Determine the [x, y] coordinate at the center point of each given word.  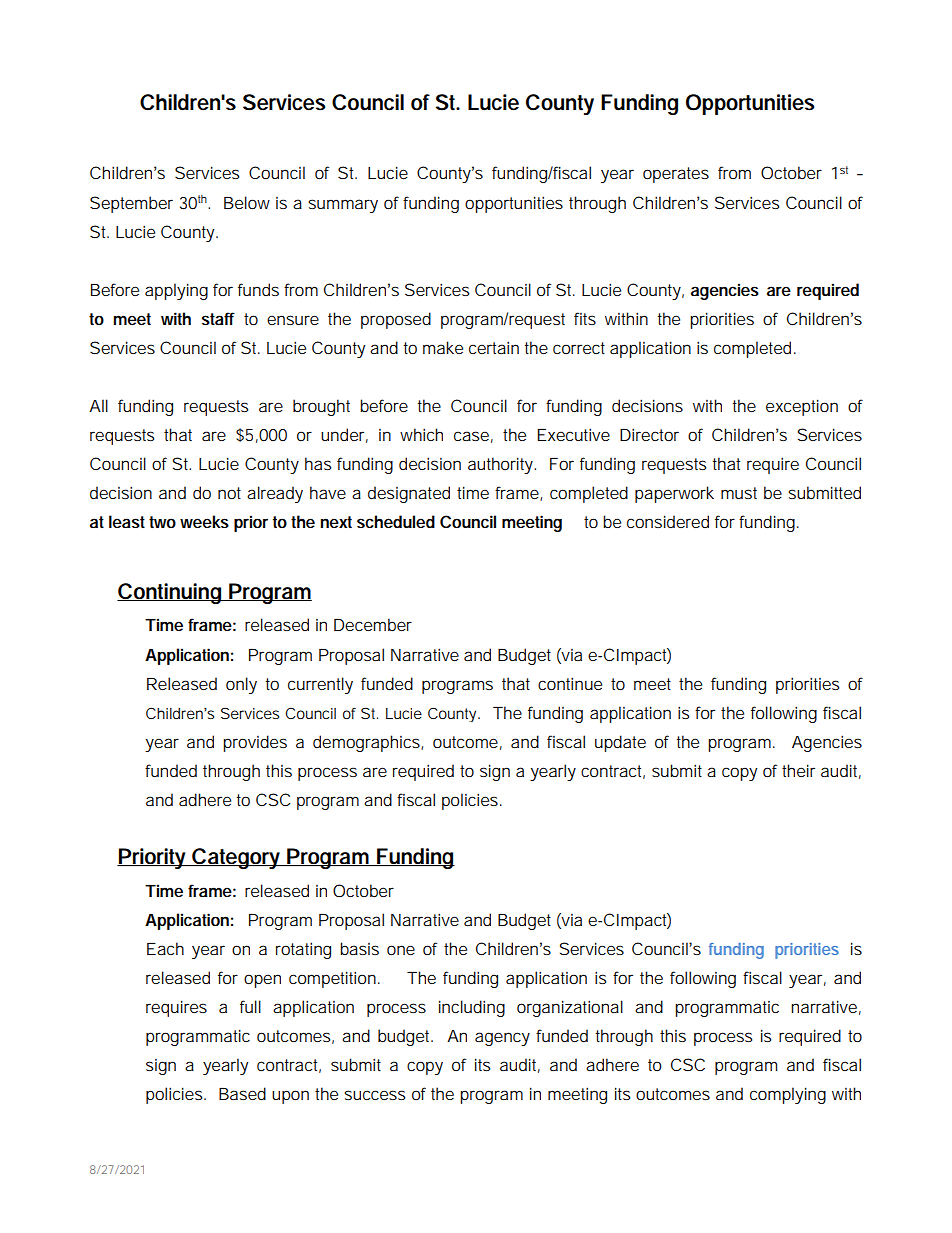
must [739, 493]
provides [255, 743]
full [250, 1006]
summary [343, 206]
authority [500, 465]
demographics [366, 743]
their [798, 770]
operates [676, 175]
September [131, 204]
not [229, 493]
